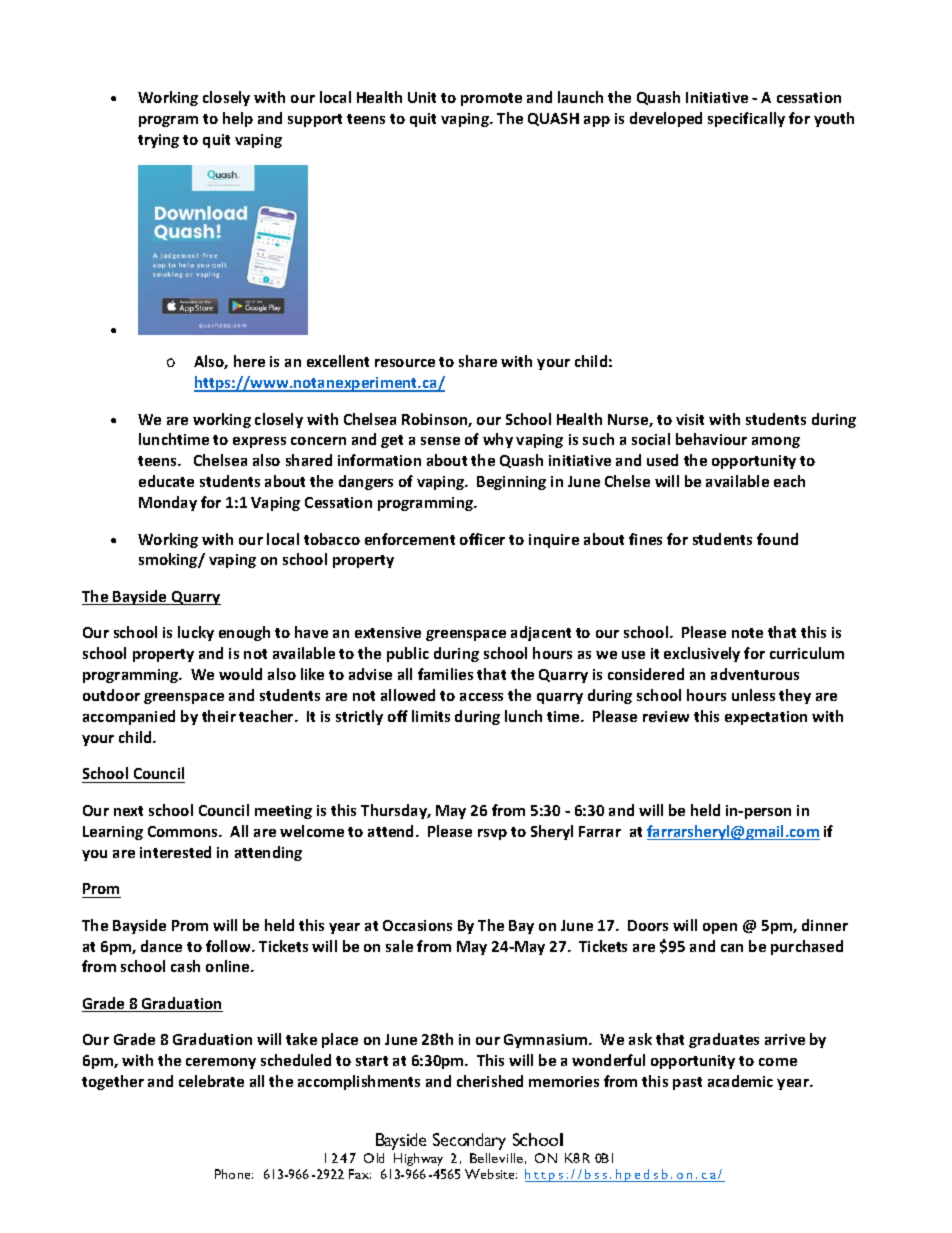 The image size is (952, 1233). What do you see at coordinates (498, 440) in the document?
I see `why` at bounding box center [498, 440].
